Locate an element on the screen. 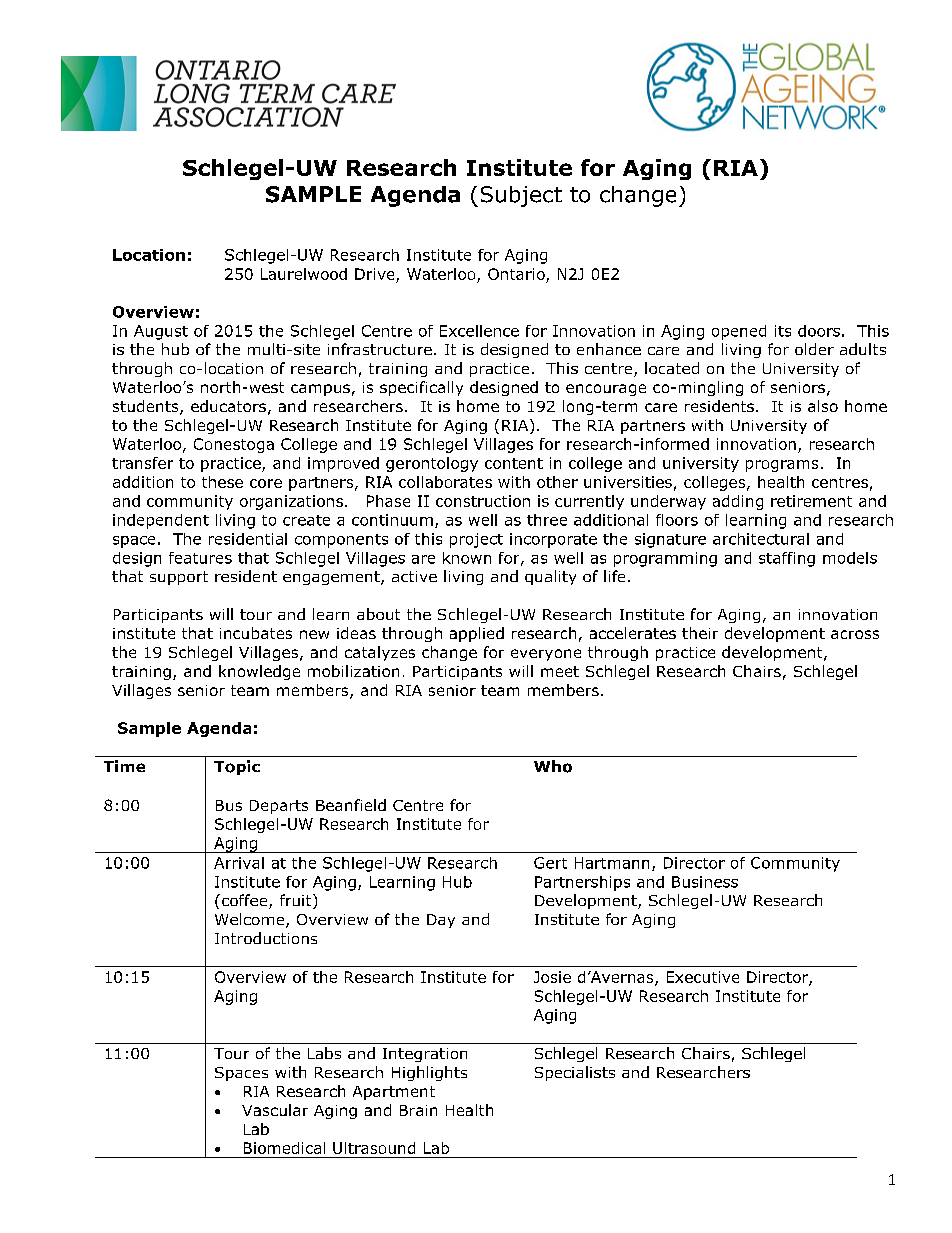  specifically is located at coordinates (421, 388).
